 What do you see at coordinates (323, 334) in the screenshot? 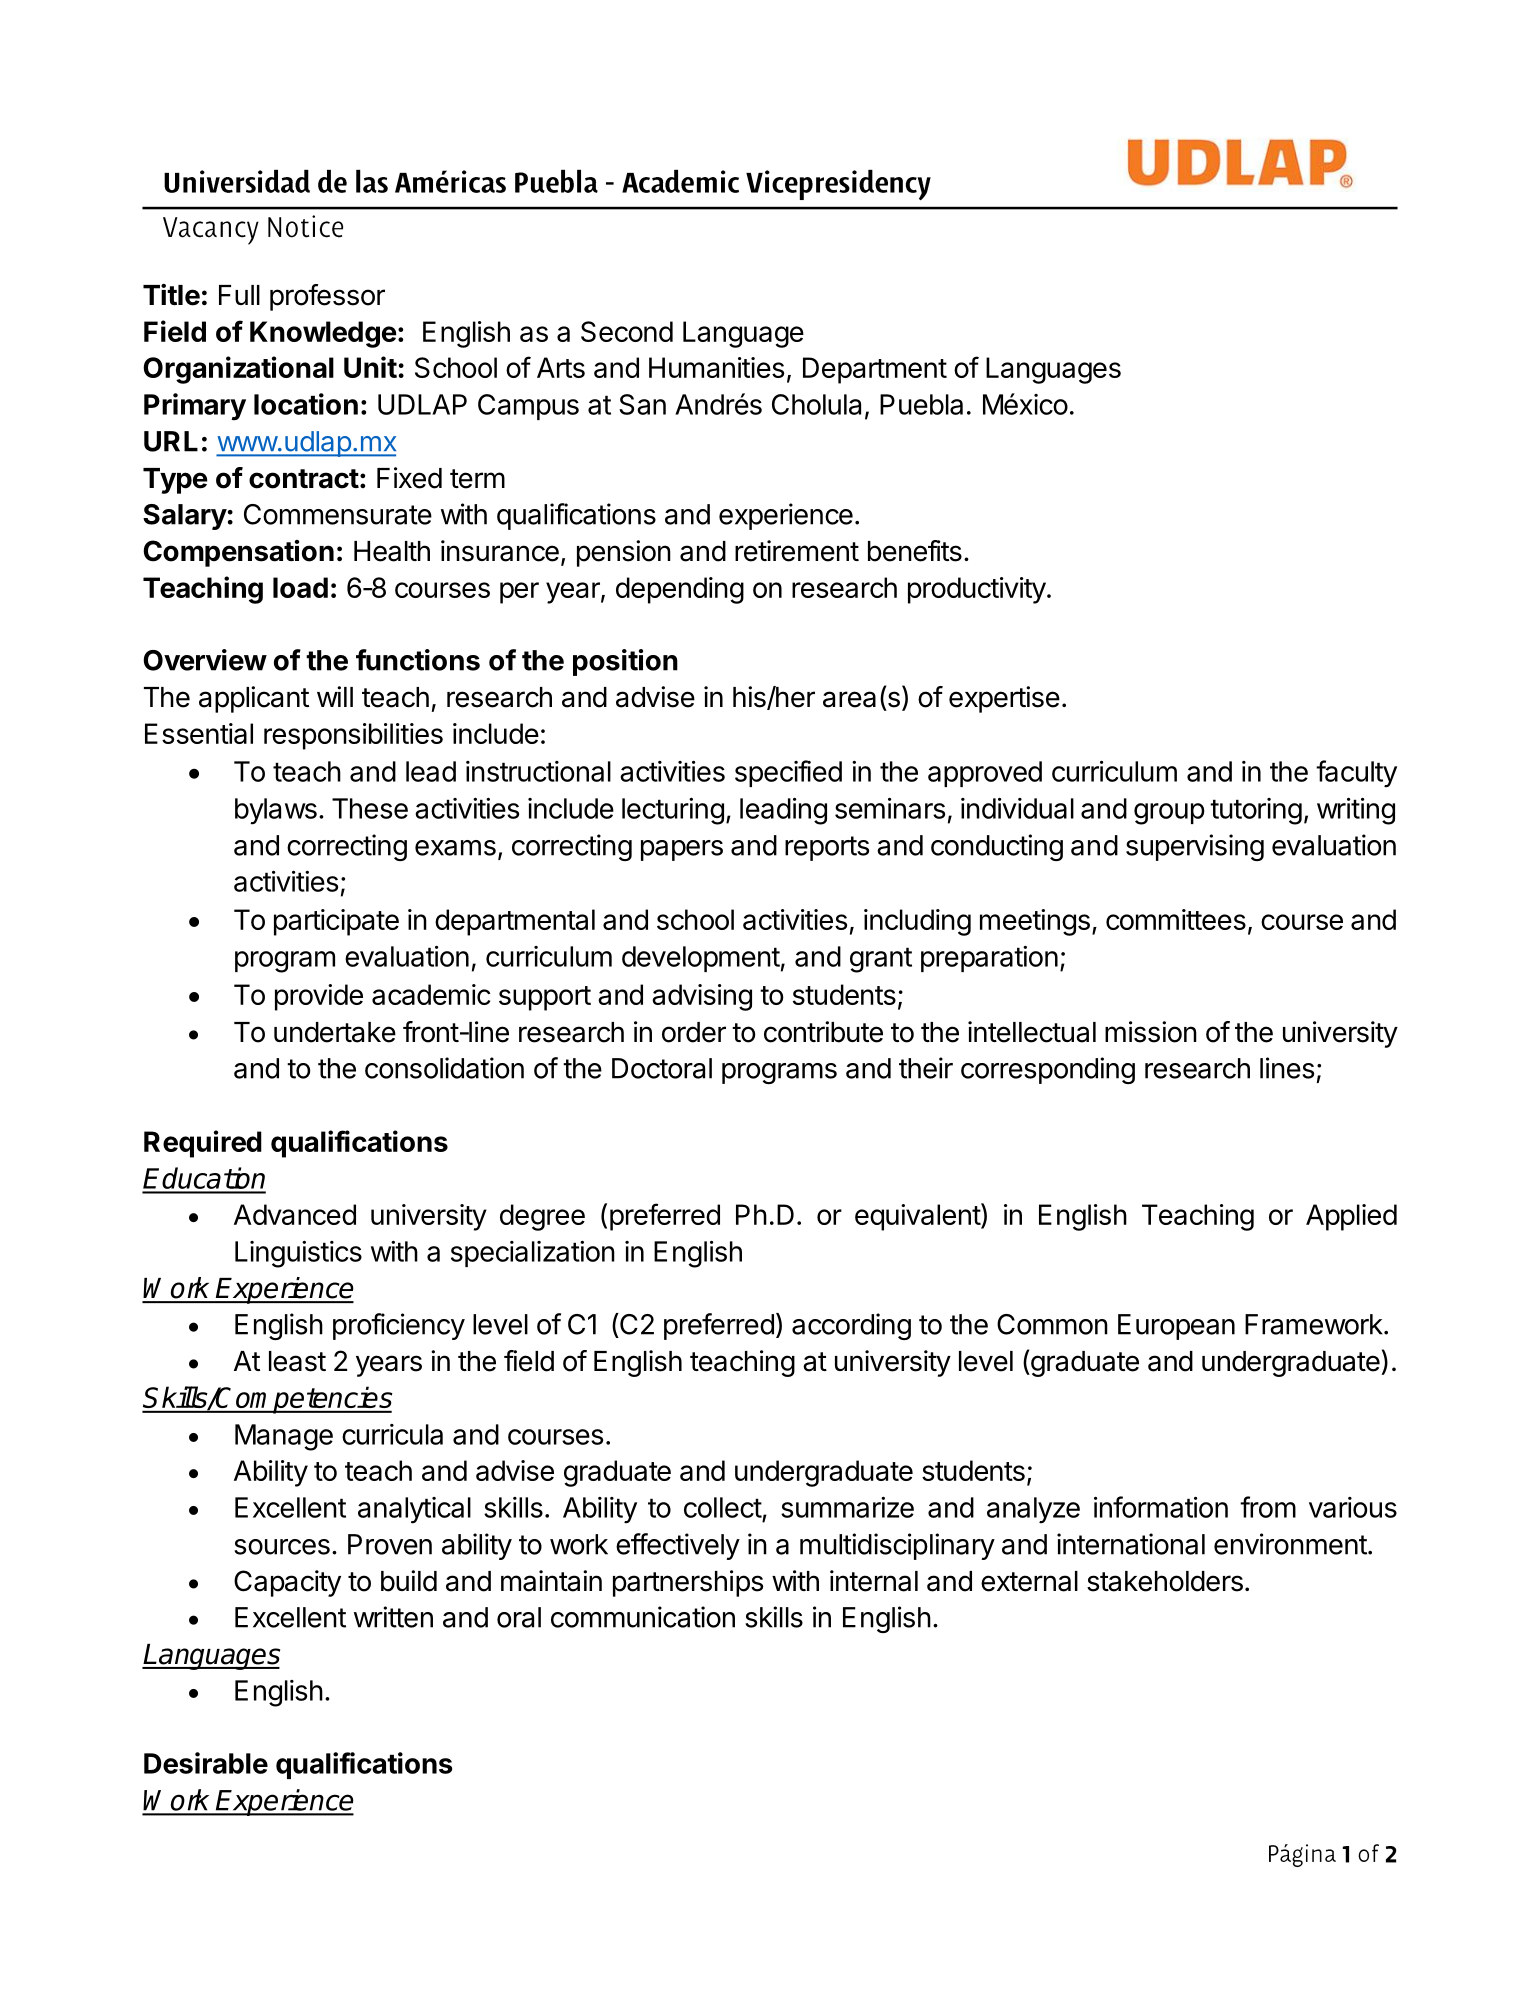
I see `Knowledge` at bounding box center [323, 334].
